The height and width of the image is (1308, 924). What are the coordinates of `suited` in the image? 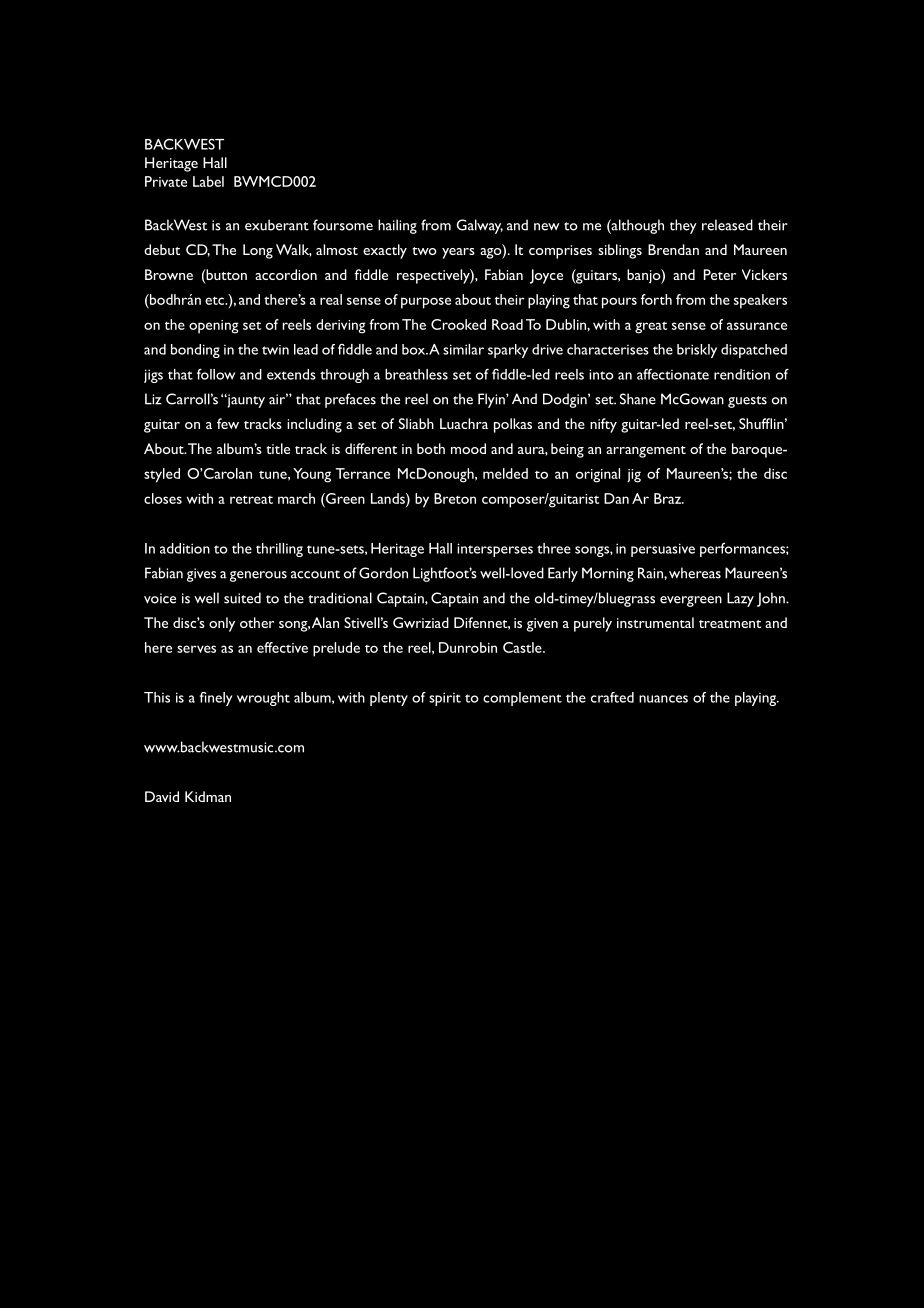 It's located at (242, 598).
